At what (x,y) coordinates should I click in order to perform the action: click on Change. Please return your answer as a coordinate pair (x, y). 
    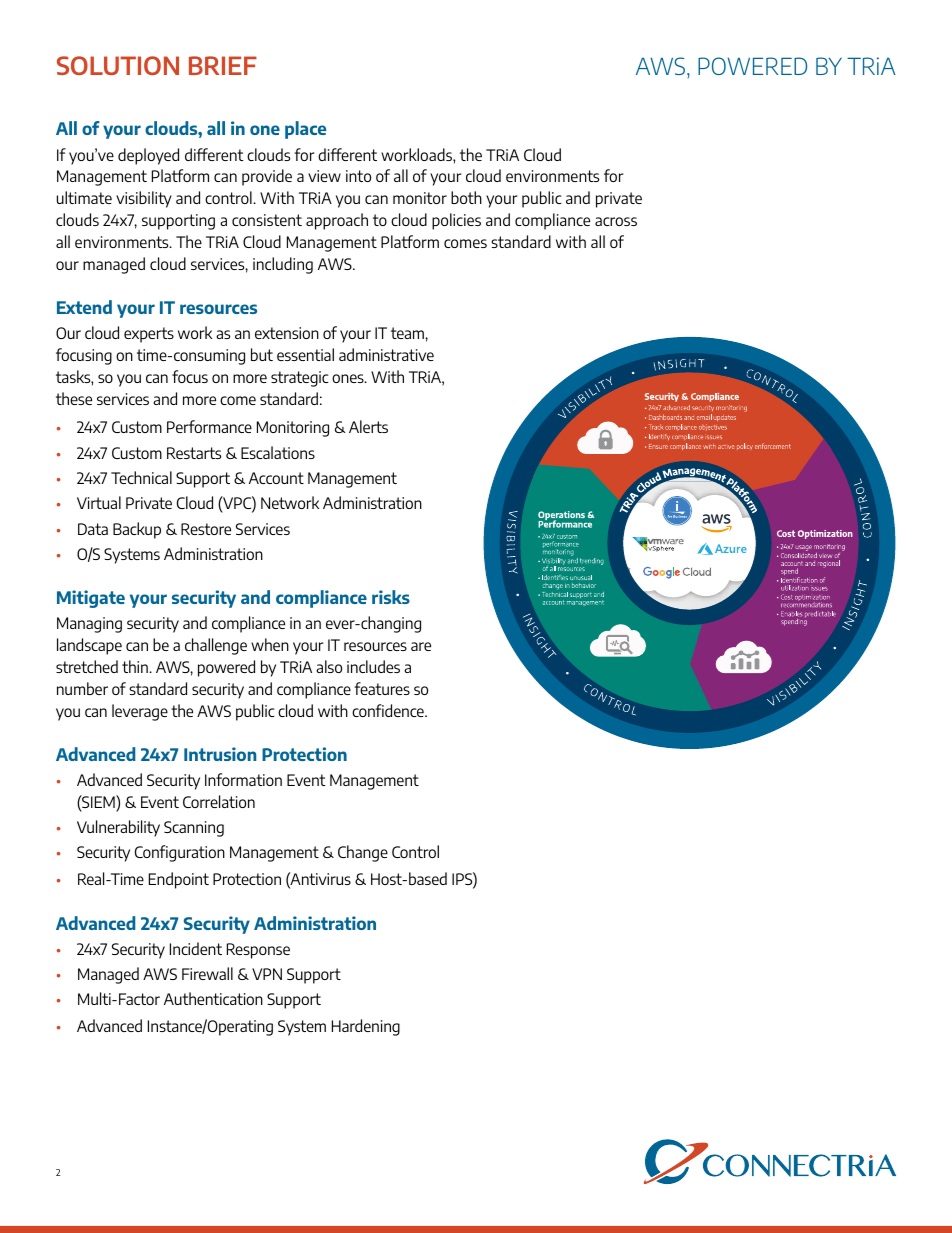
    Looking at the image, I should click on (363, 853).
